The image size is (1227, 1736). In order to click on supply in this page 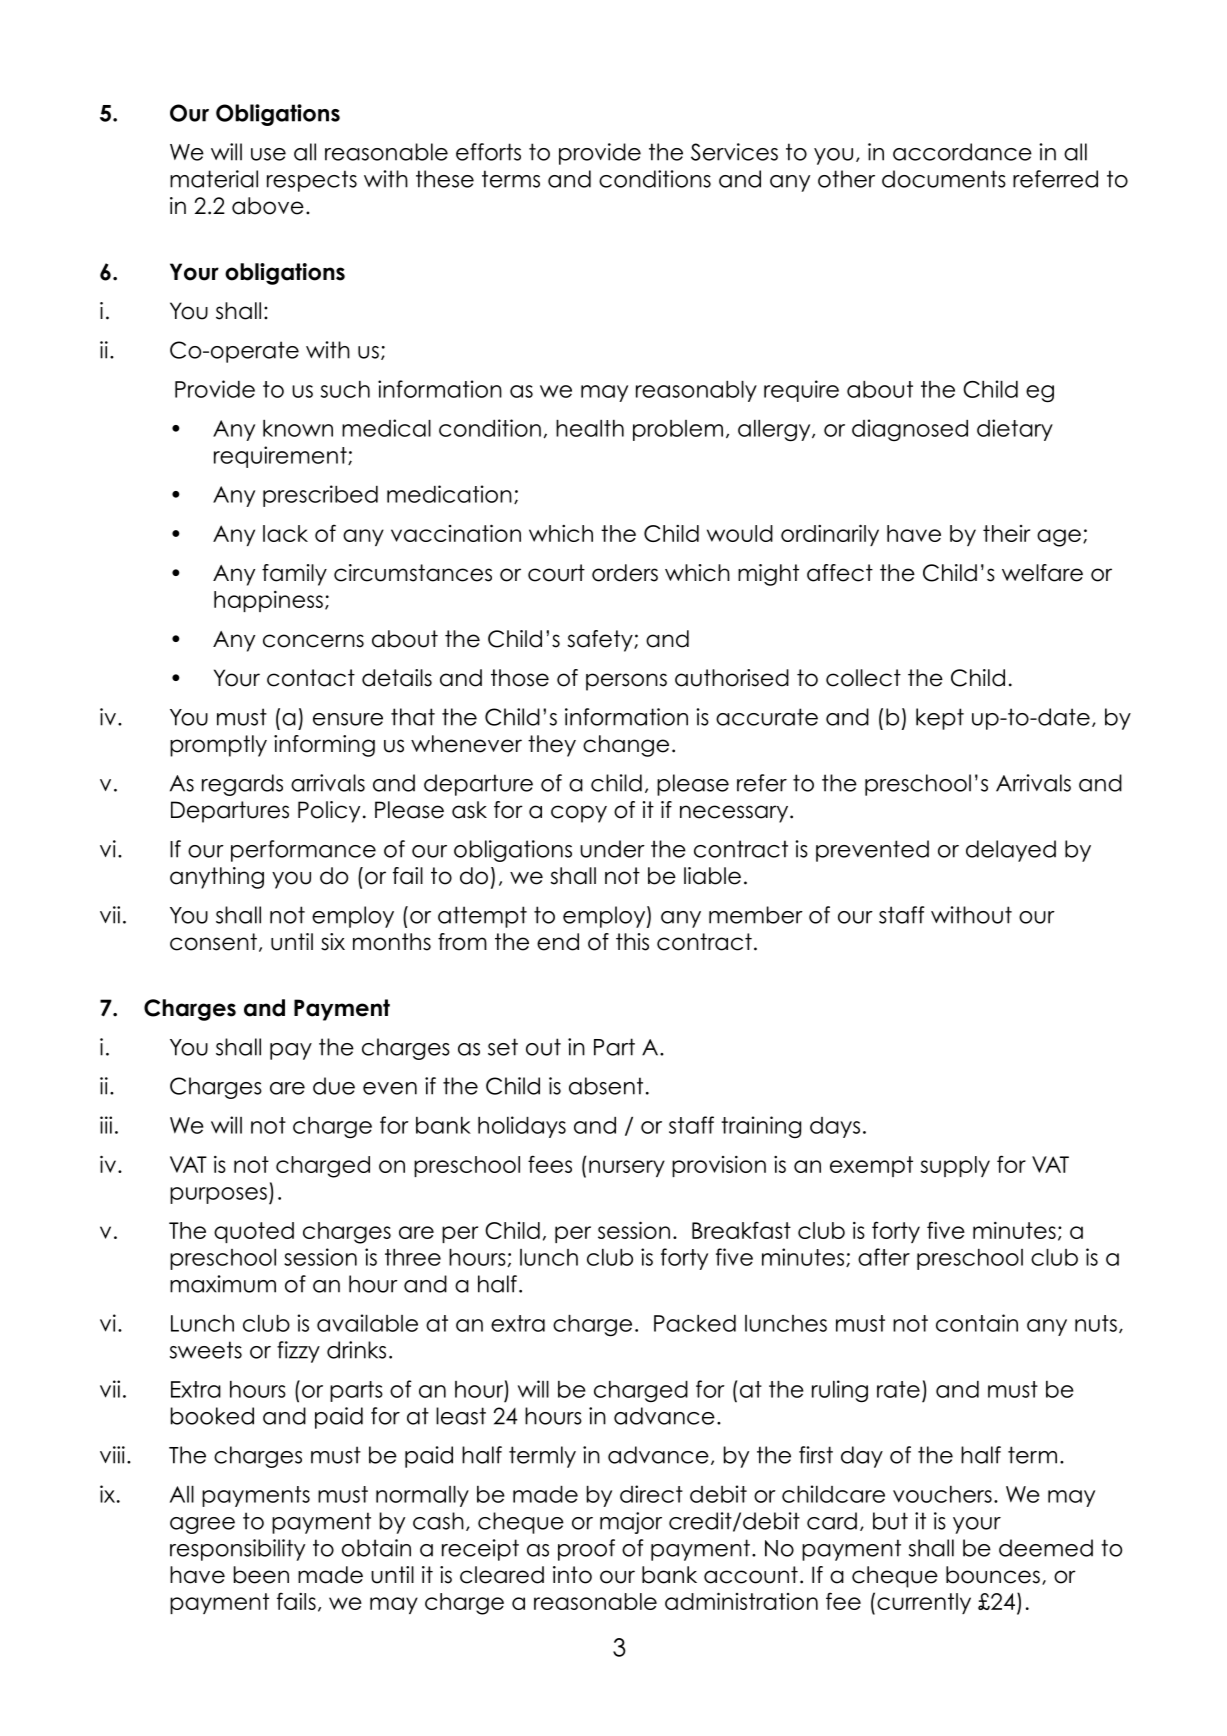, I will do `click(955, 1166)`.
